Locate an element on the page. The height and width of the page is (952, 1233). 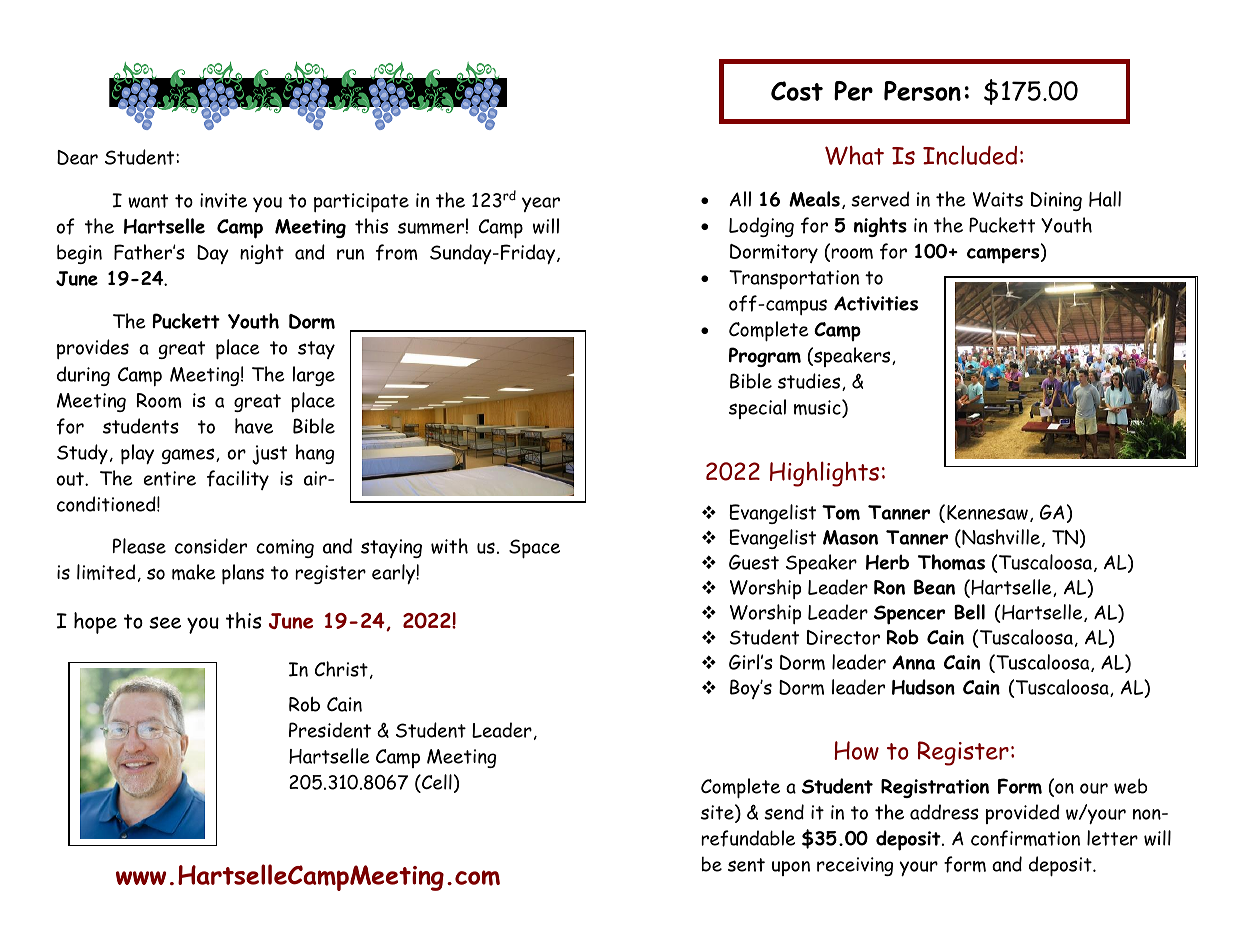
Anna is located at coordinates (913, 662).
